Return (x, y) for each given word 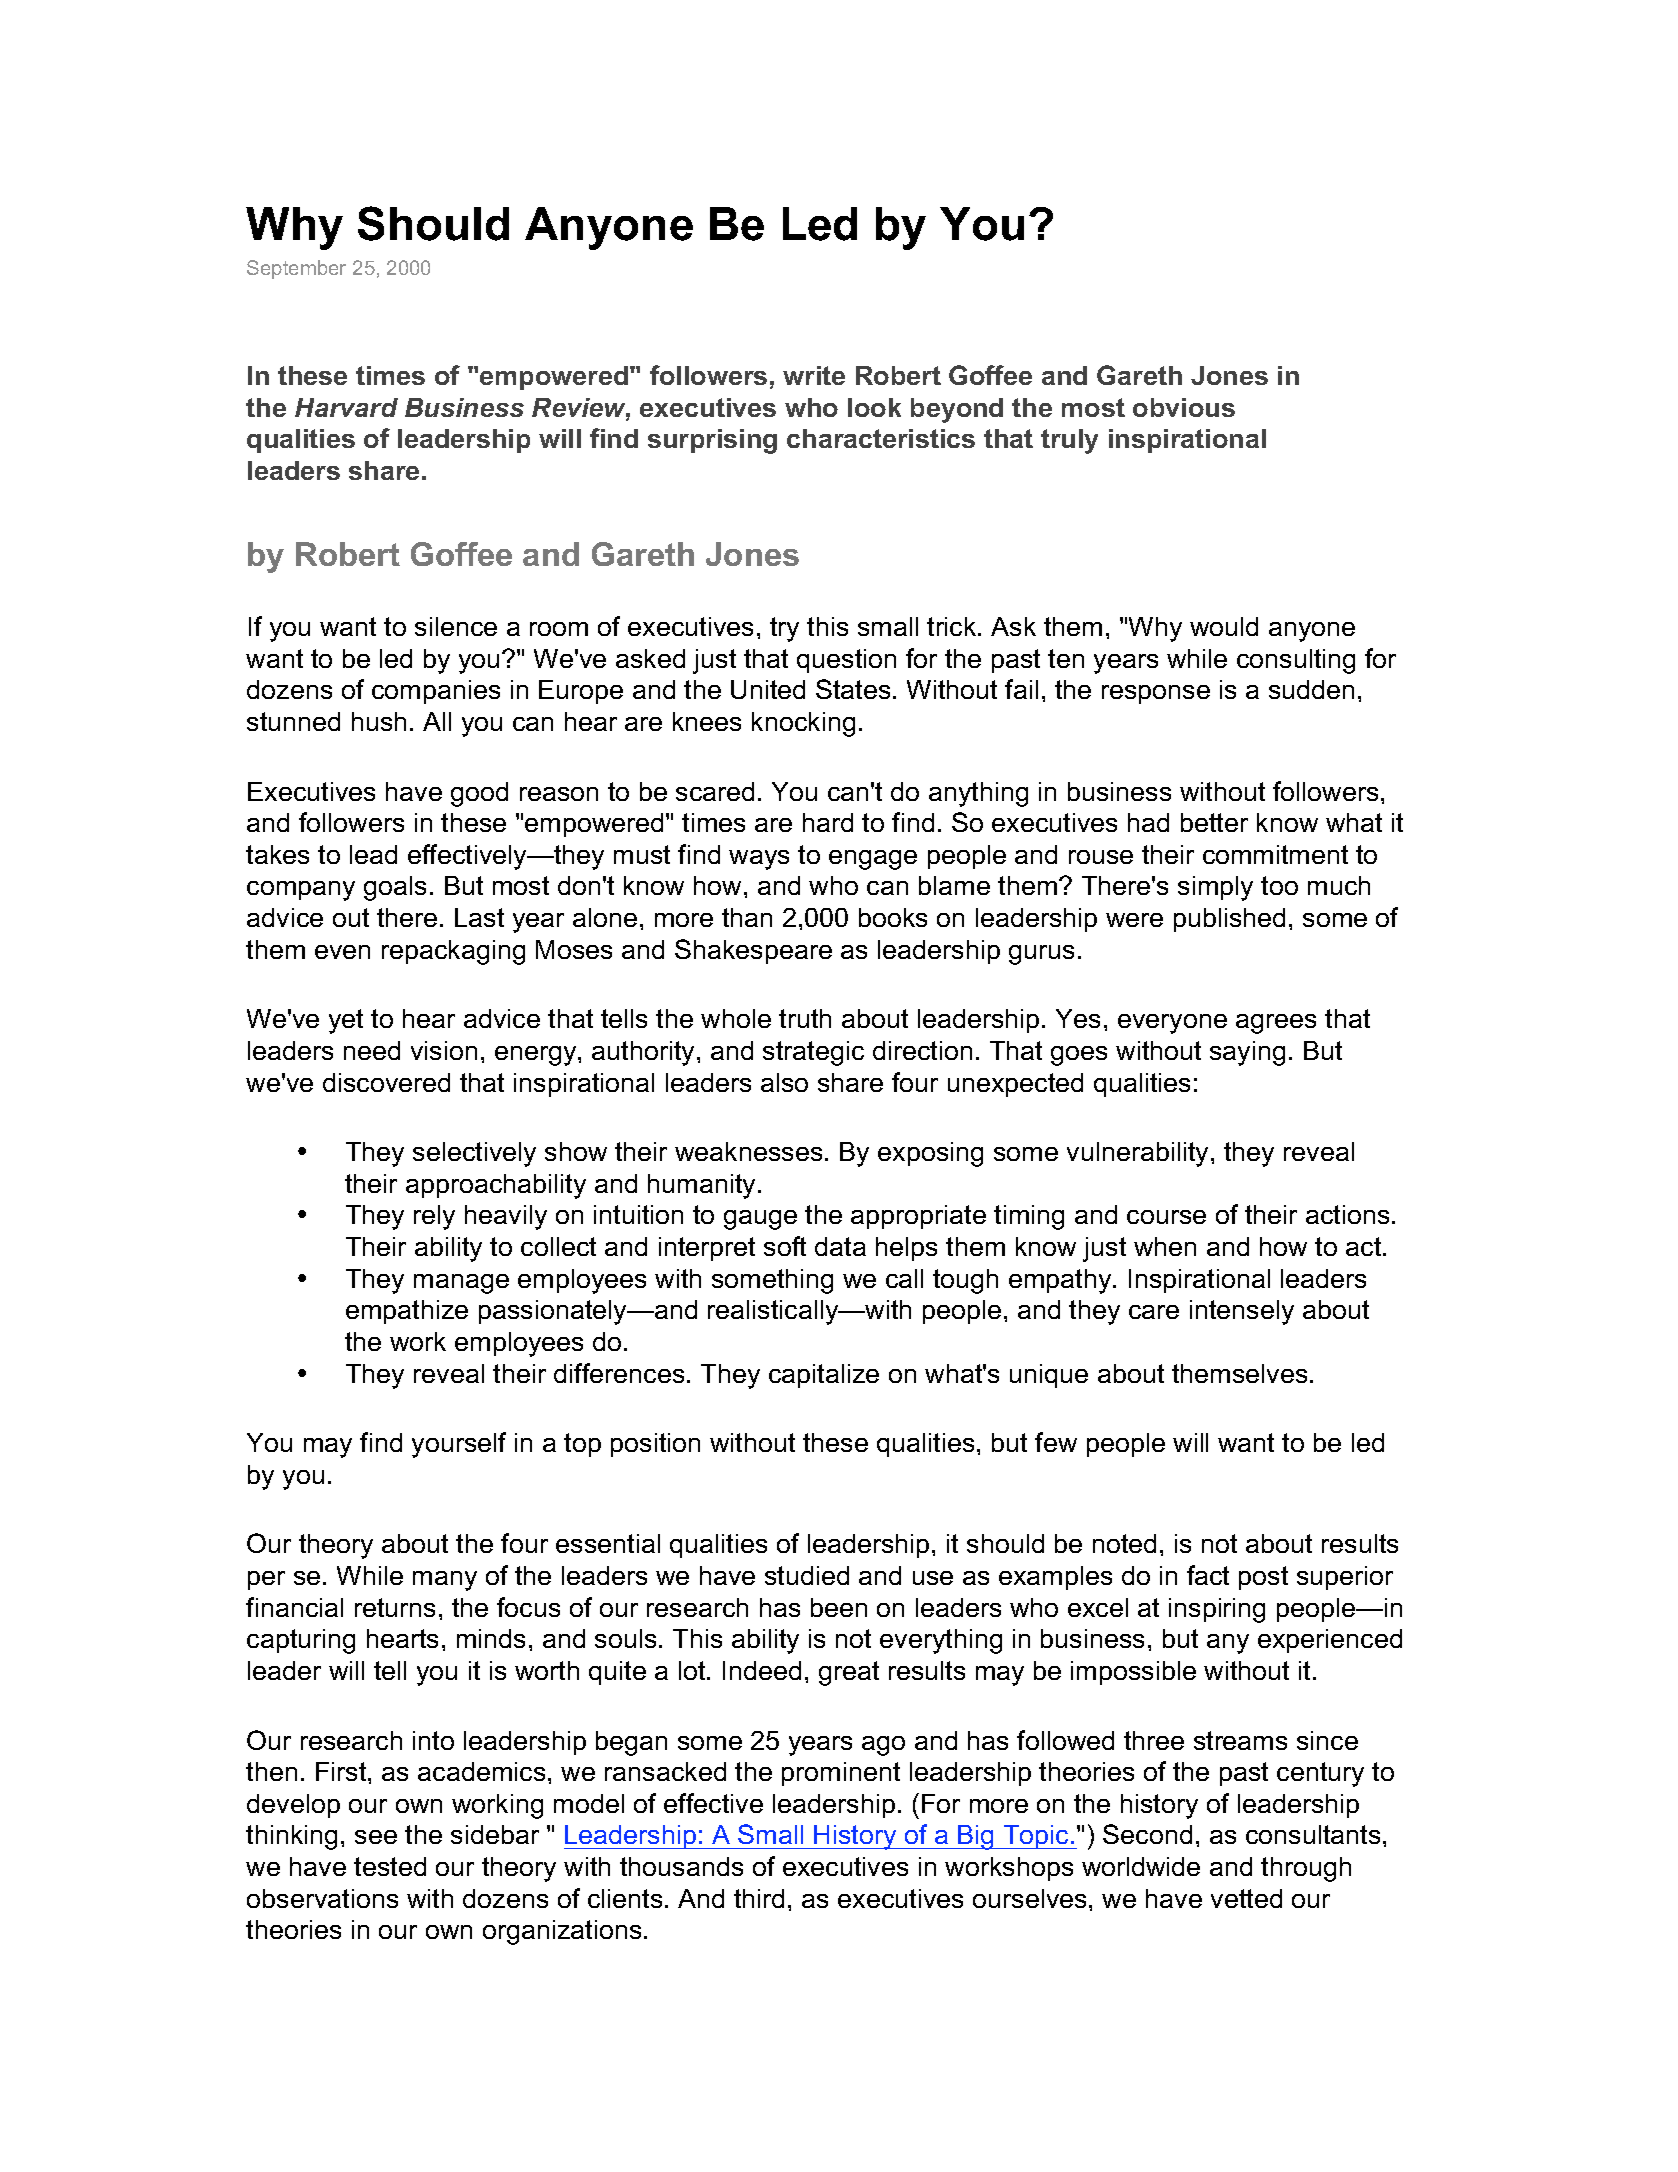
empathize (407, 1312)
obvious (1184, 407)
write (814, 375)
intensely (1242, 1312)
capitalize (824, 1376)
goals (395, 888)
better (1214, 822)
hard (828, 822)
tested (390, 1866)
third (759, 1898)
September (296, 269)
